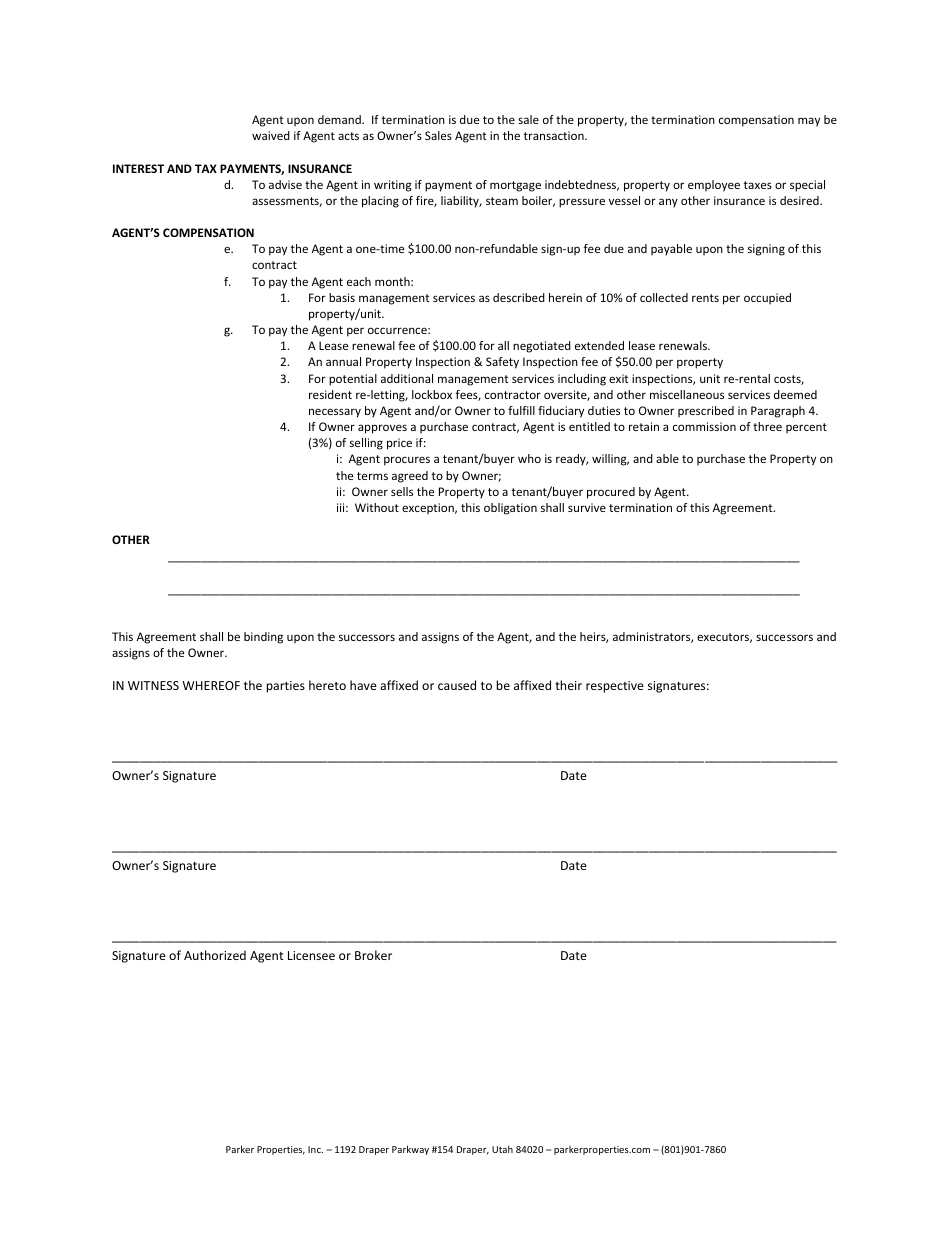 The width and height of the screenshot is (952, 1233). Describe the element at coordinates (271, 135) in the screenshot. I see `waived` at that location.
